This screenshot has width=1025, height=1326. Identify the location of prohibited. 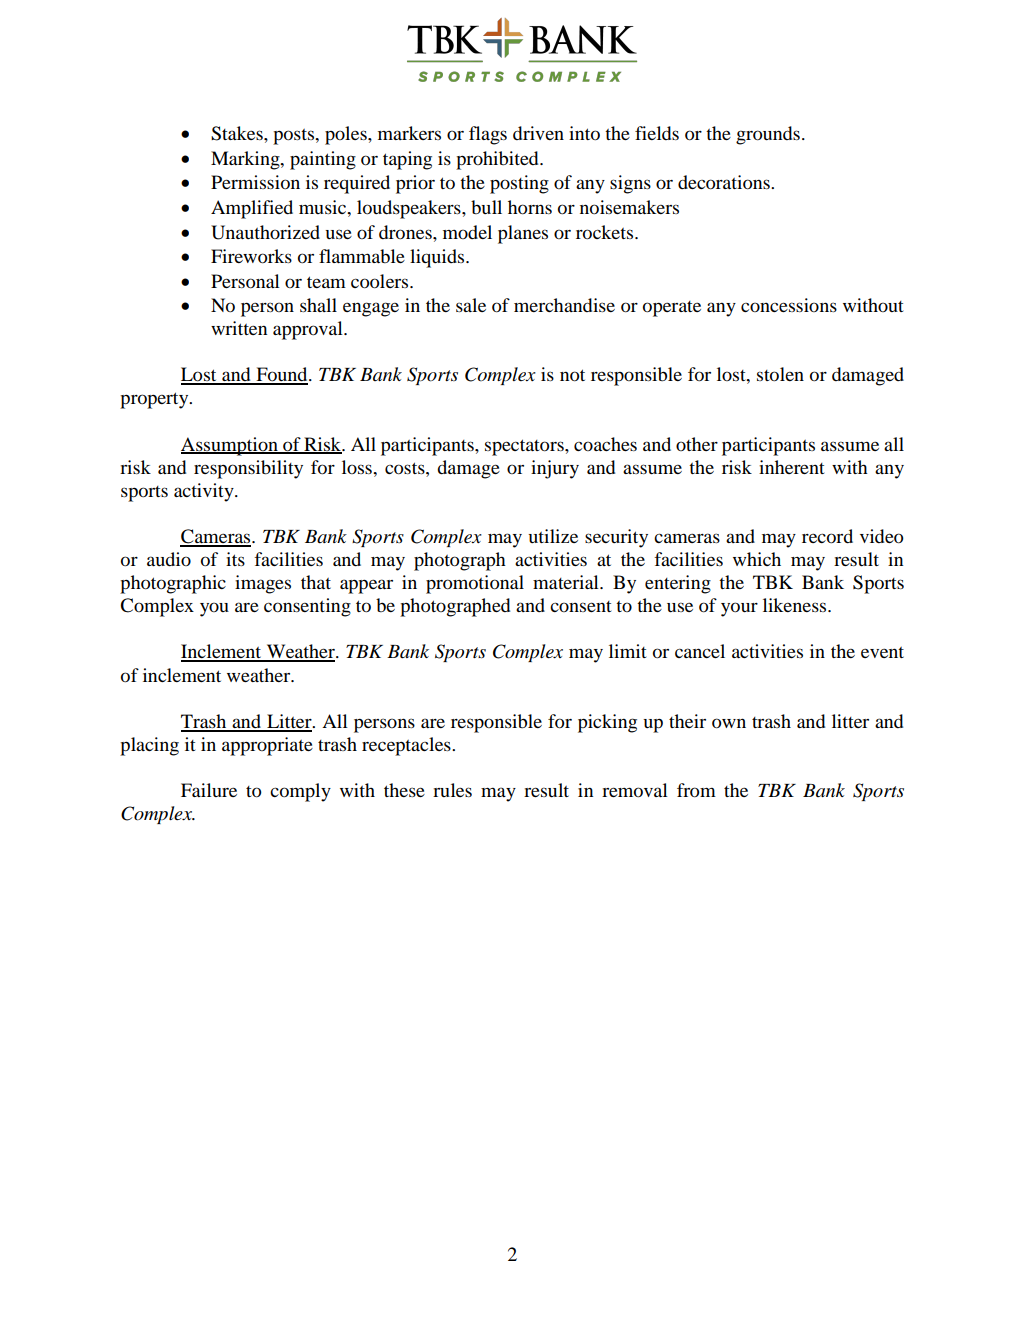
(498, 160).
